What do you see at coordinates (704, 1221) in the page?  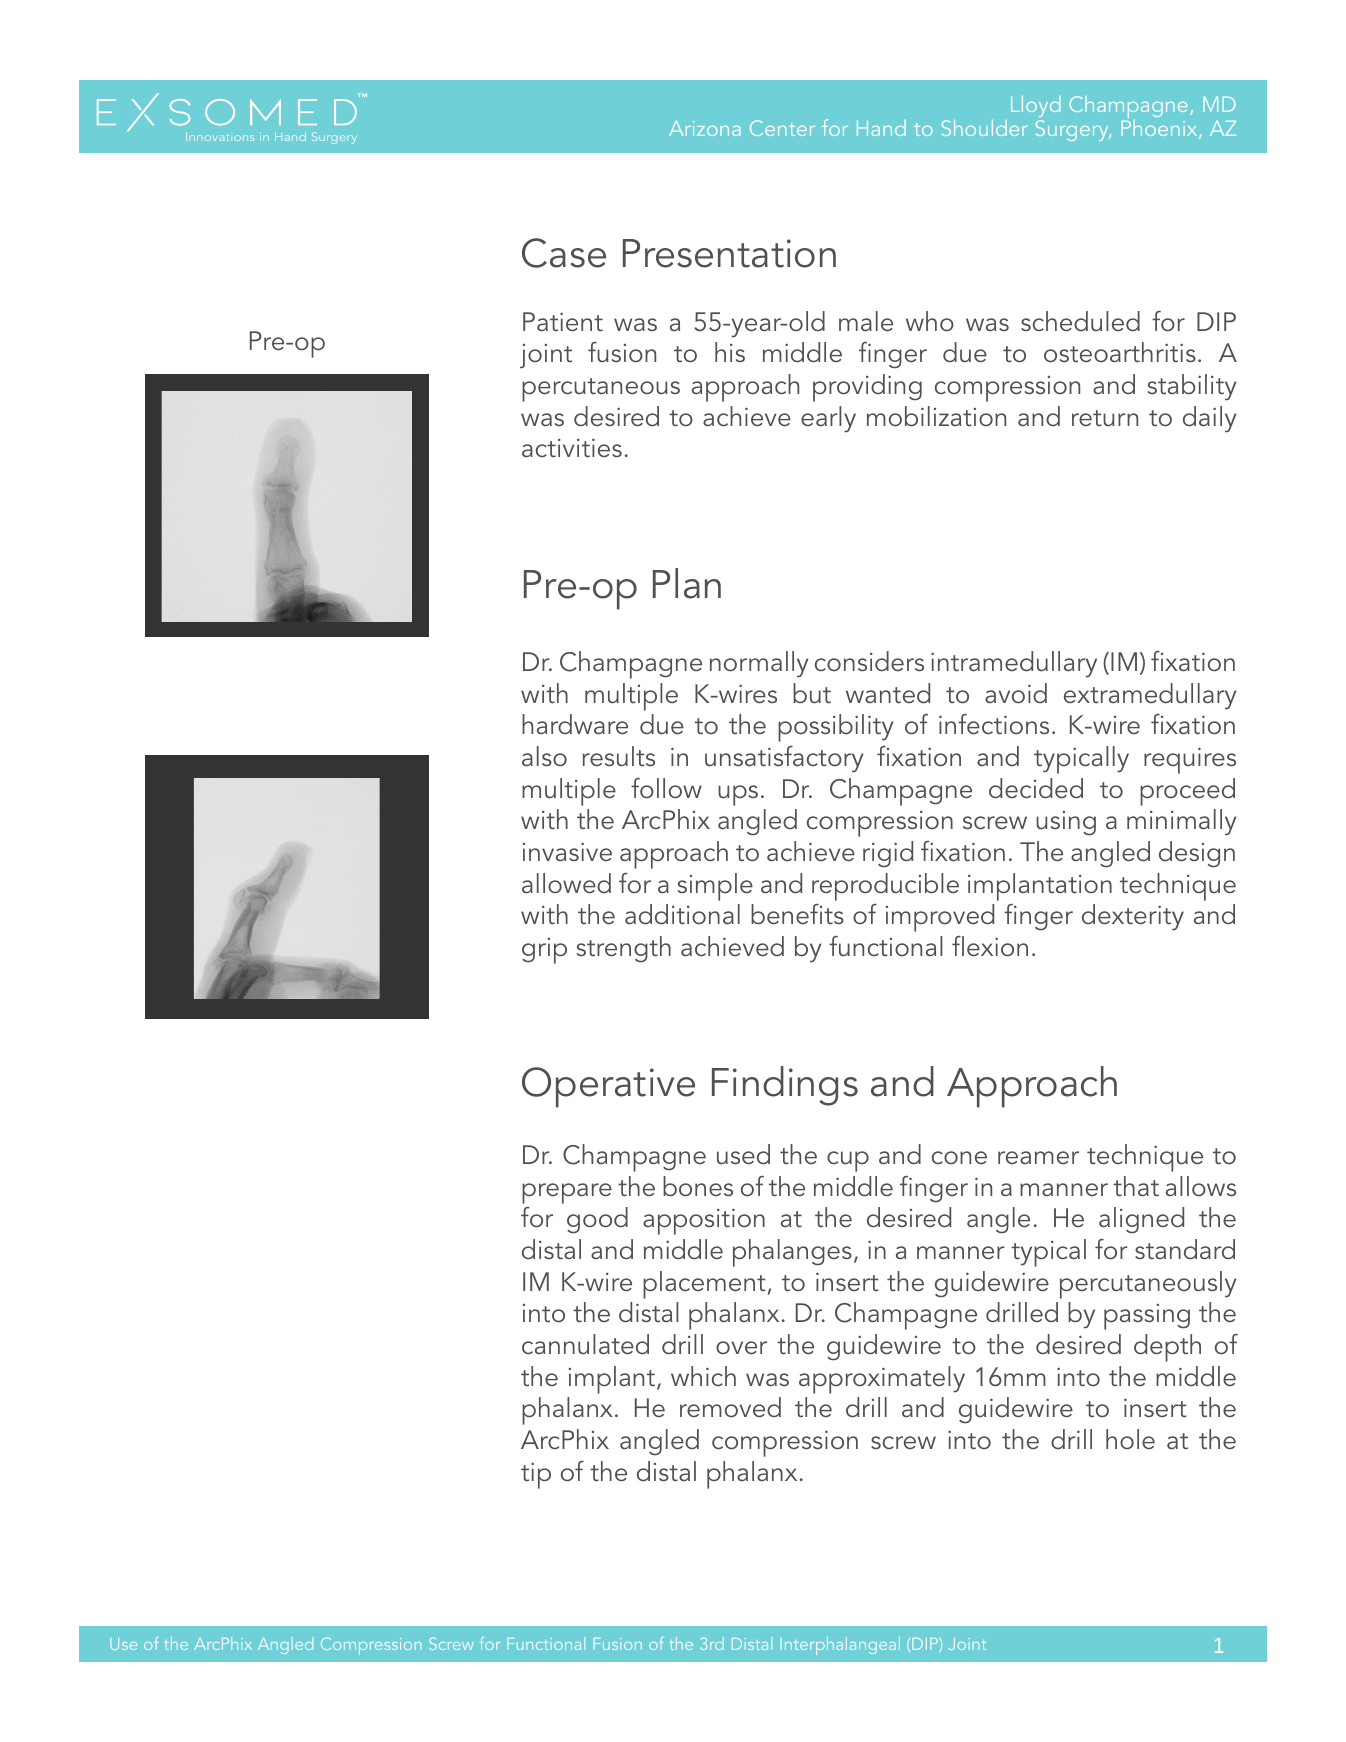 I see `apposition` at bounding box center [704, 1221].
